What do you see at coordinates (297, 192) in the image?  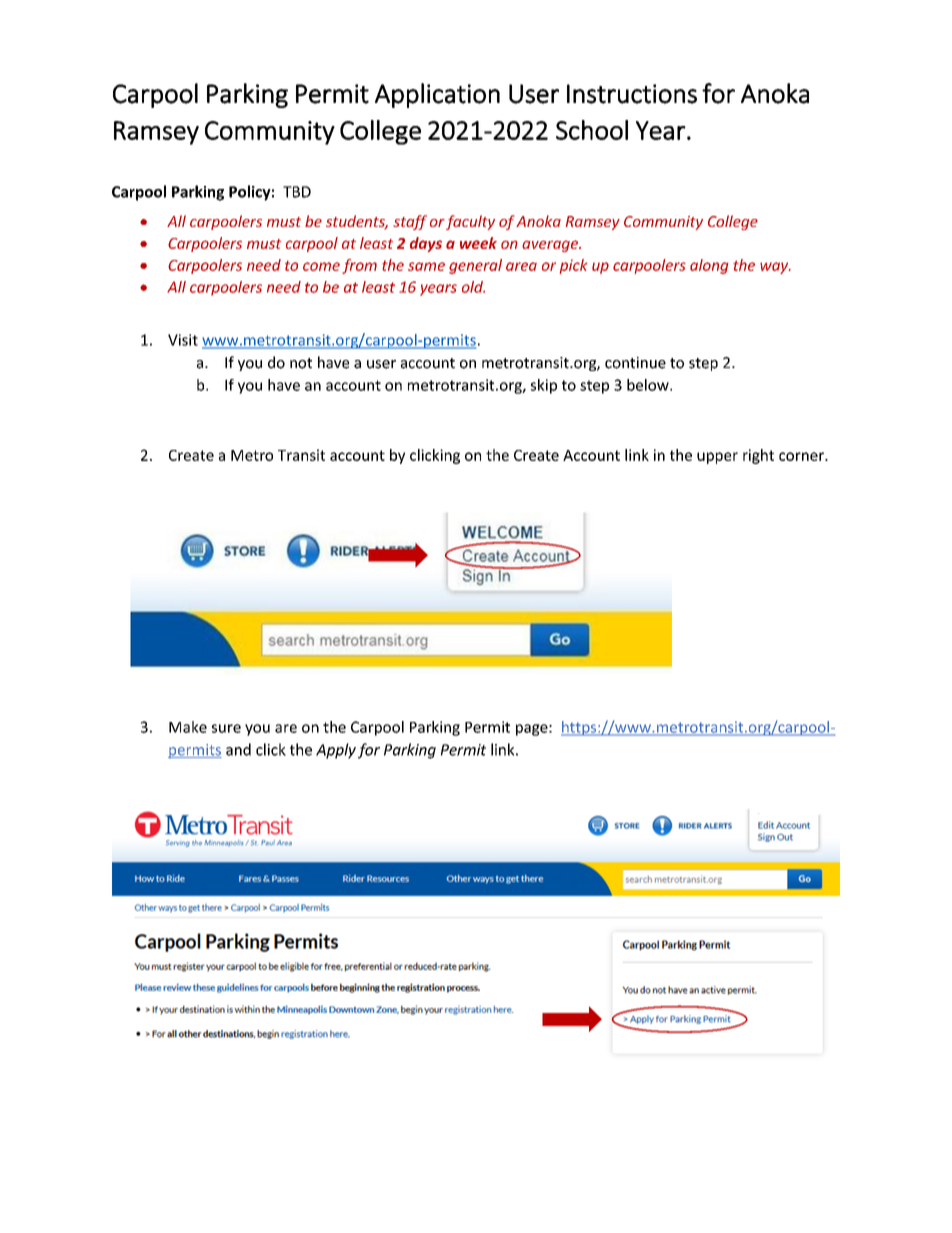 I see `TBD` at bounding box center [297, 192].
